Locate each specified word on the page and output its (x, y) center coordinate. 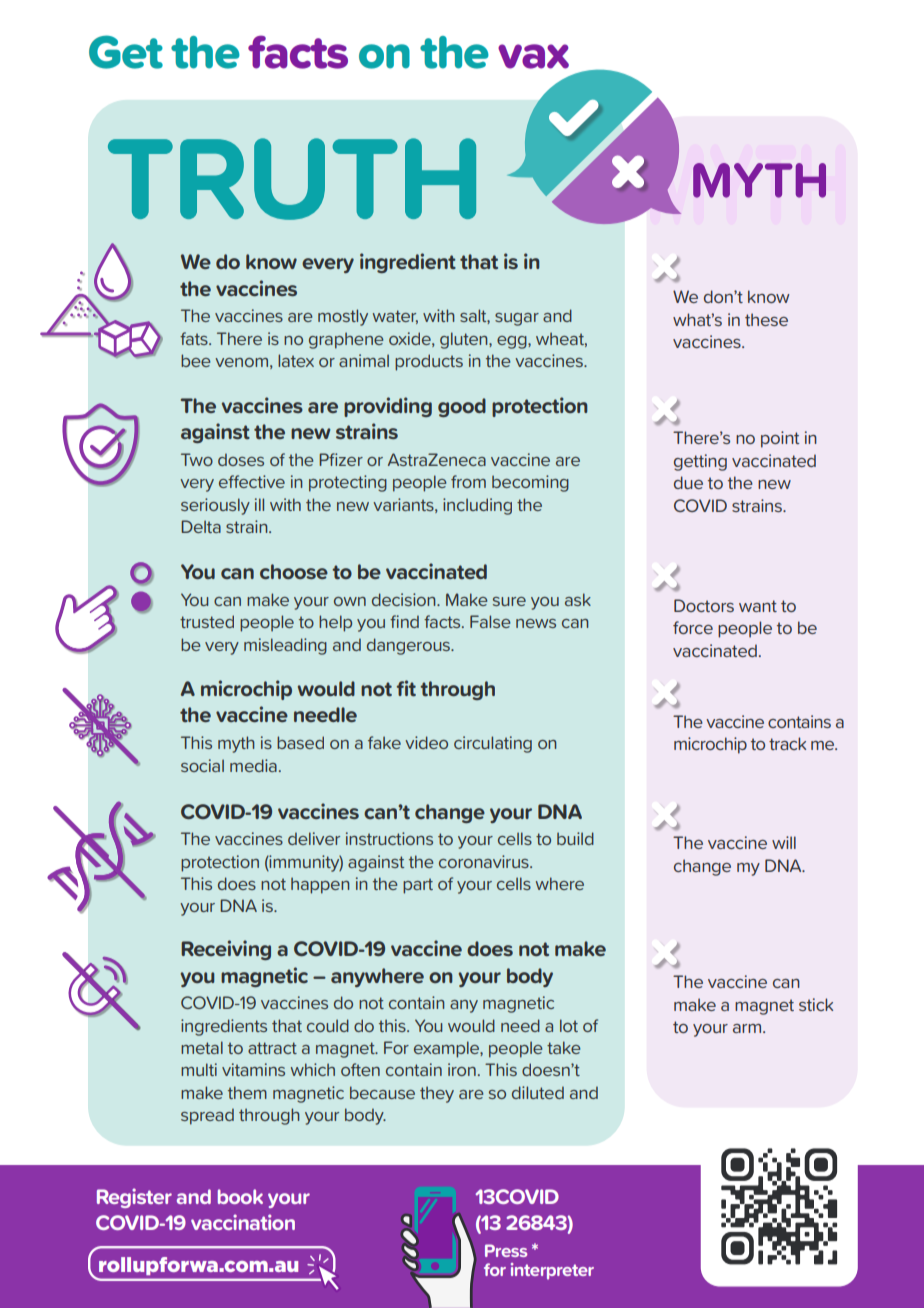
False (490, 621)
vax (533, 56)
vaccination (243, 1222)
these (766, 319)
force (693, 627)
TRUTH (292, 179)
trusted (207, 621)
